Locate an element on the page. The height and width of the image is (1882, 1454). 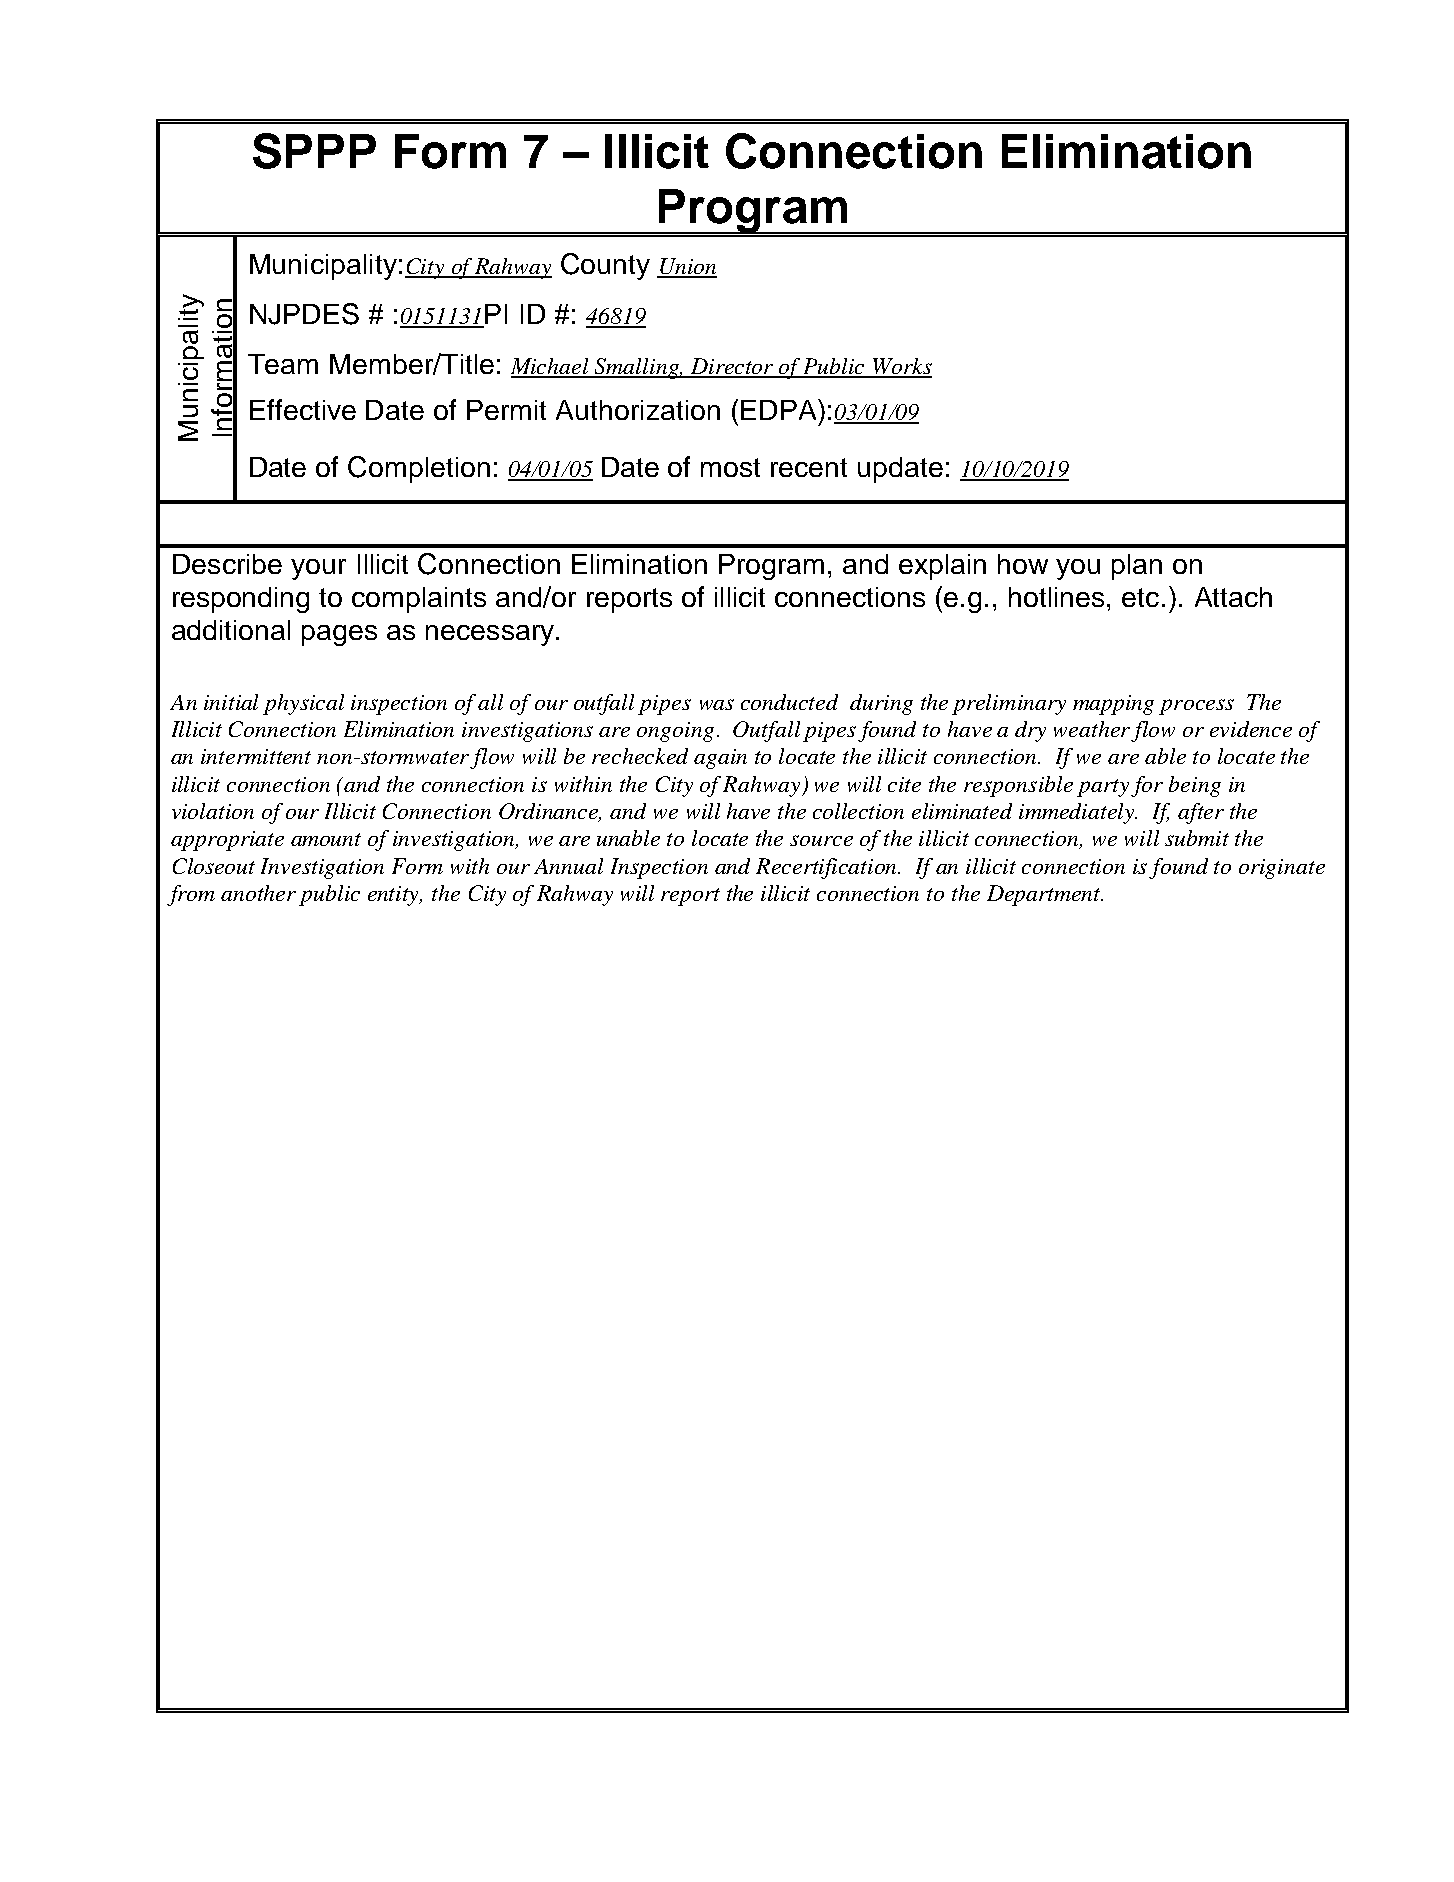
Completion is located at coordinates (419, 469).
